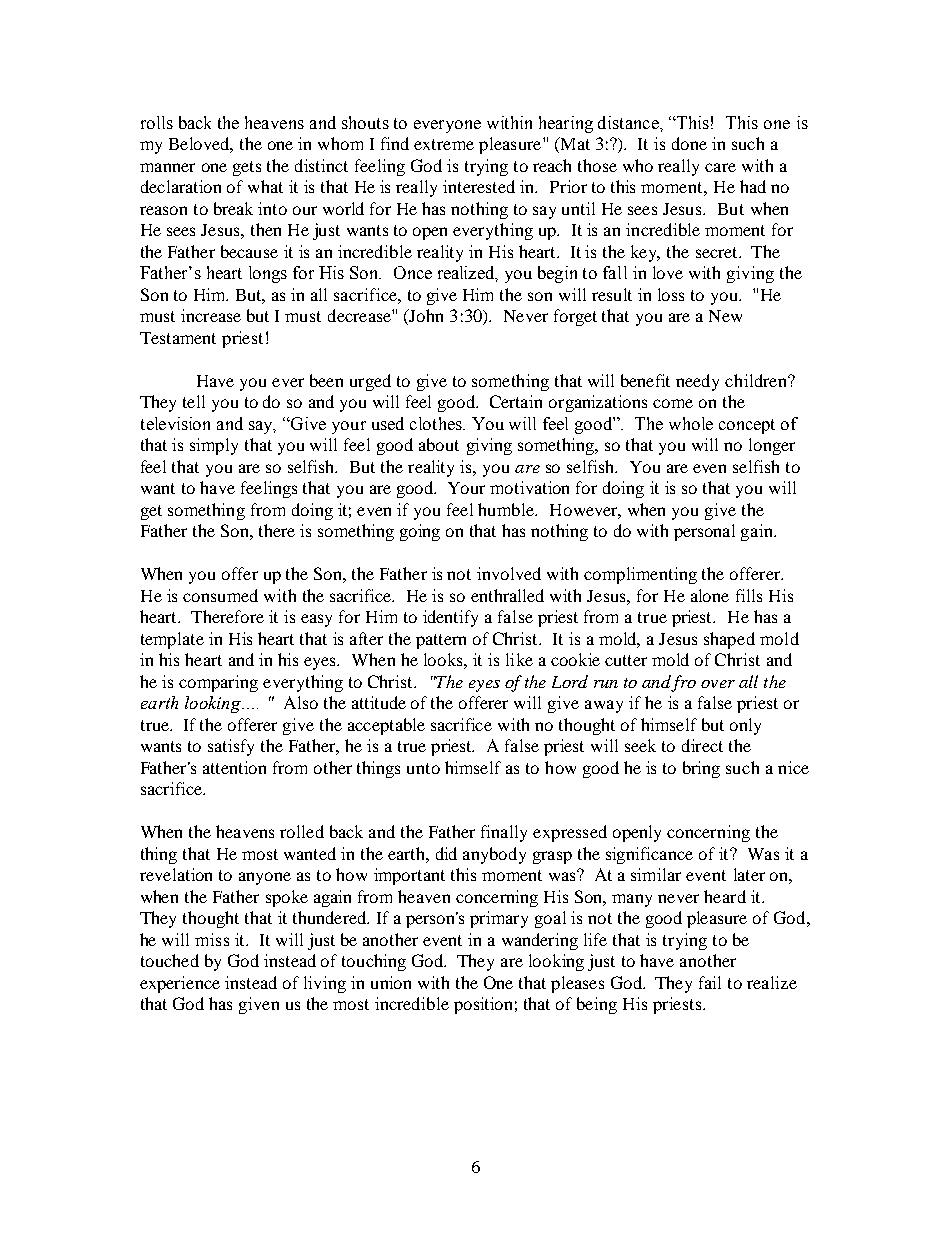  I want to click on care, so click(720, 167).
